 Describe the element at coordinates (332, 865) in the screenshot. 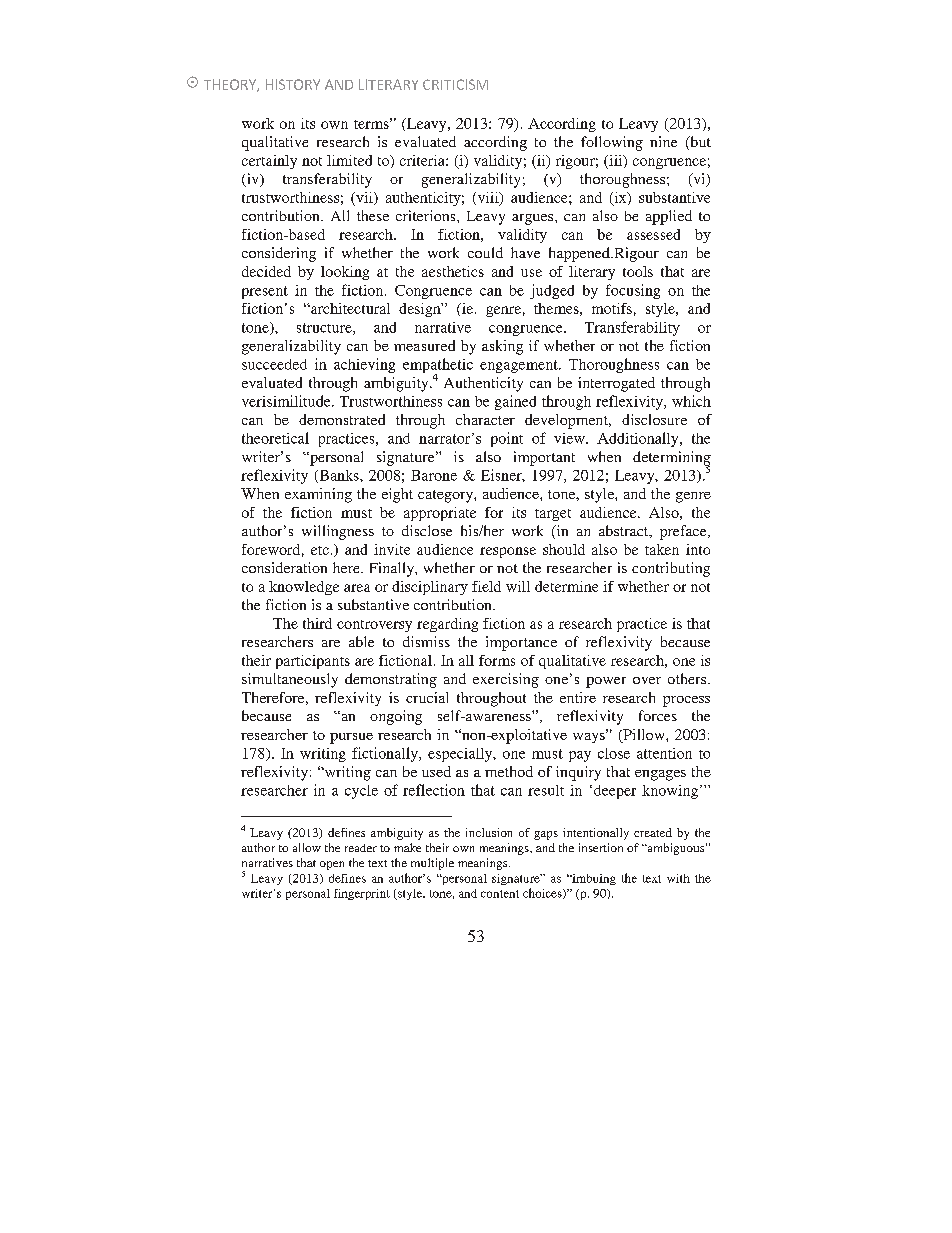

I see `open` at that location.
